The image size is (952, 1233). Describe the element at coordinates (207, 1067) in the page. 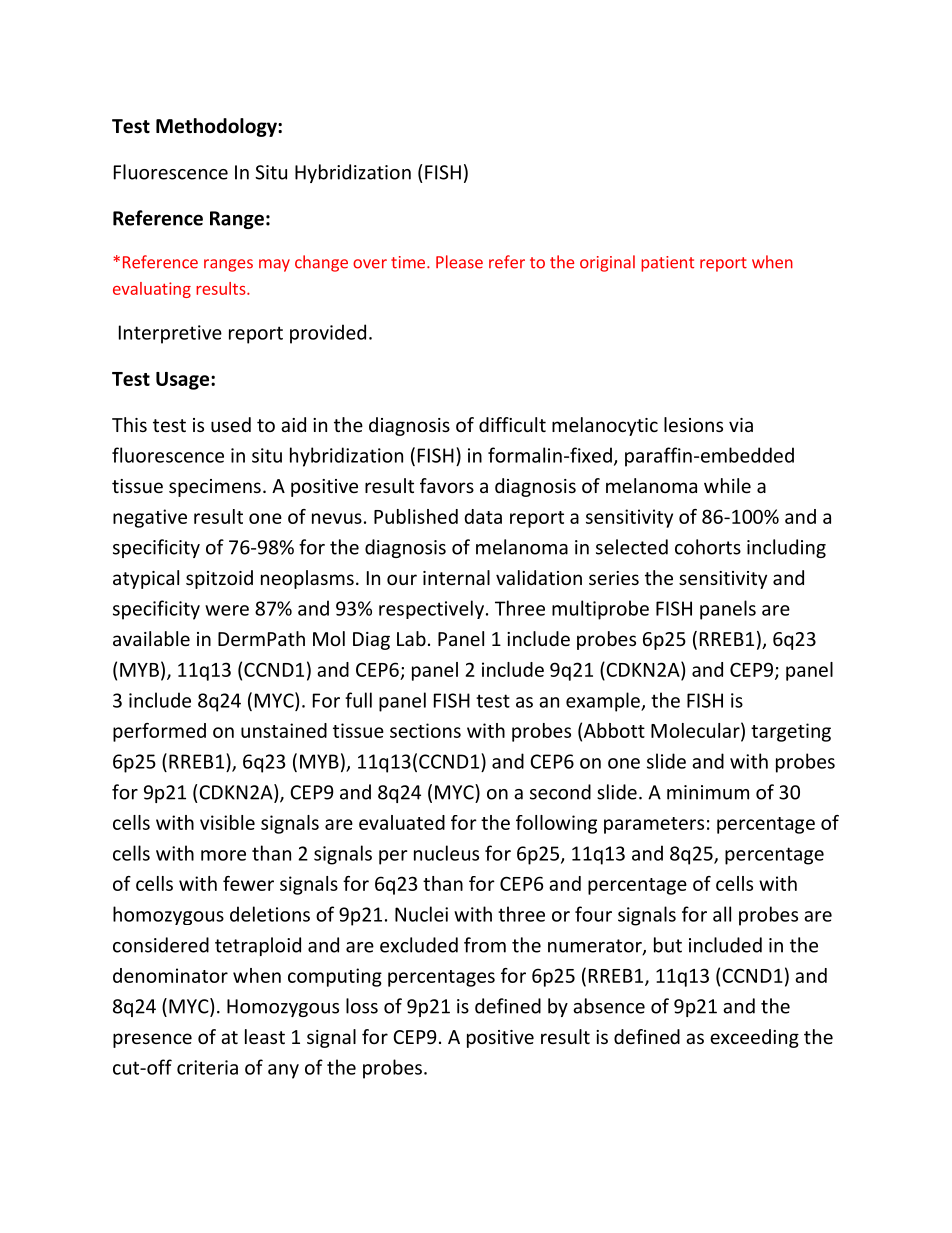

I see `criteria` at that location.
